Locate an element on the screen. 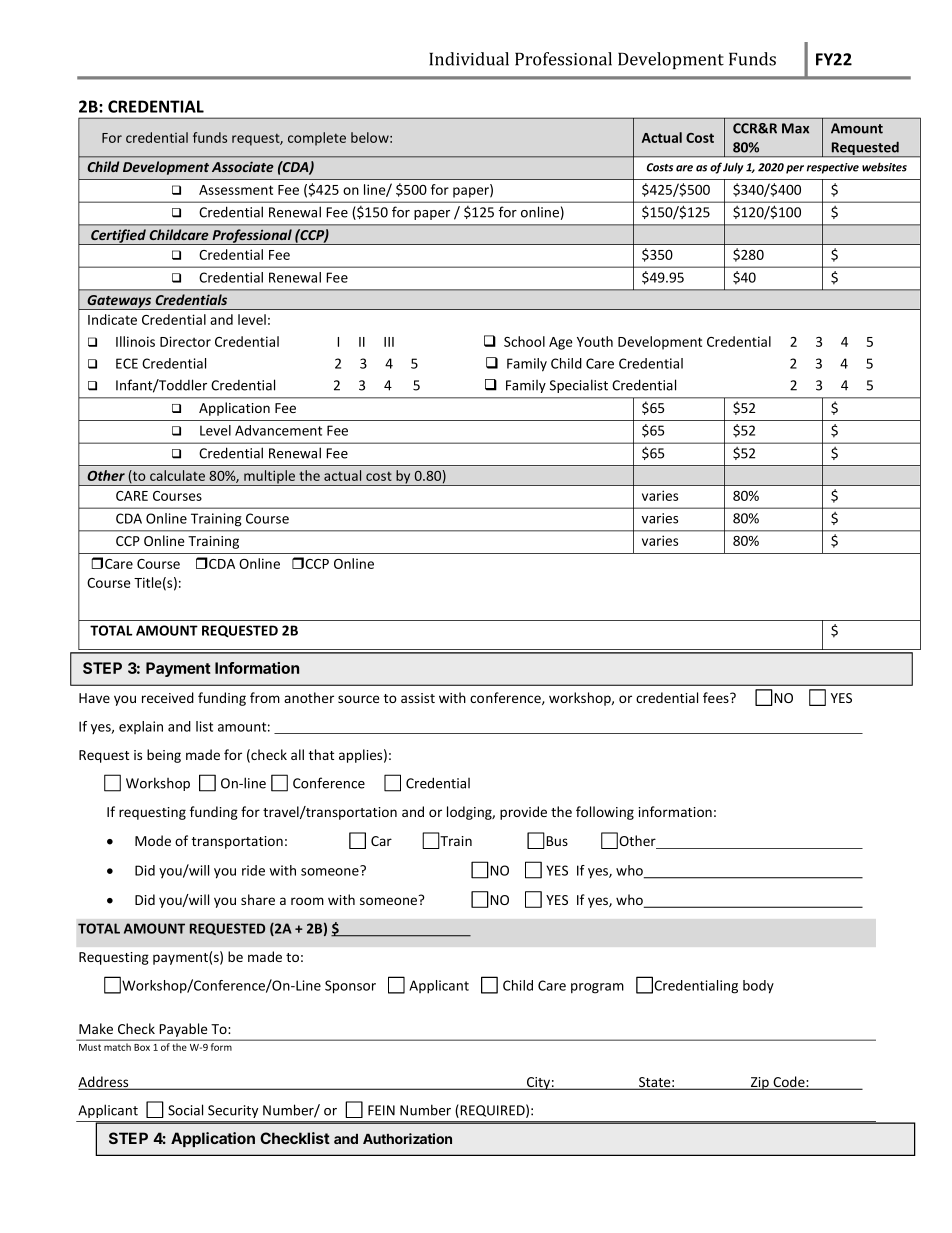 Image resolution: width=952 pixels, height=1233 pixels. Youth is located at coordinates (595, 341).
